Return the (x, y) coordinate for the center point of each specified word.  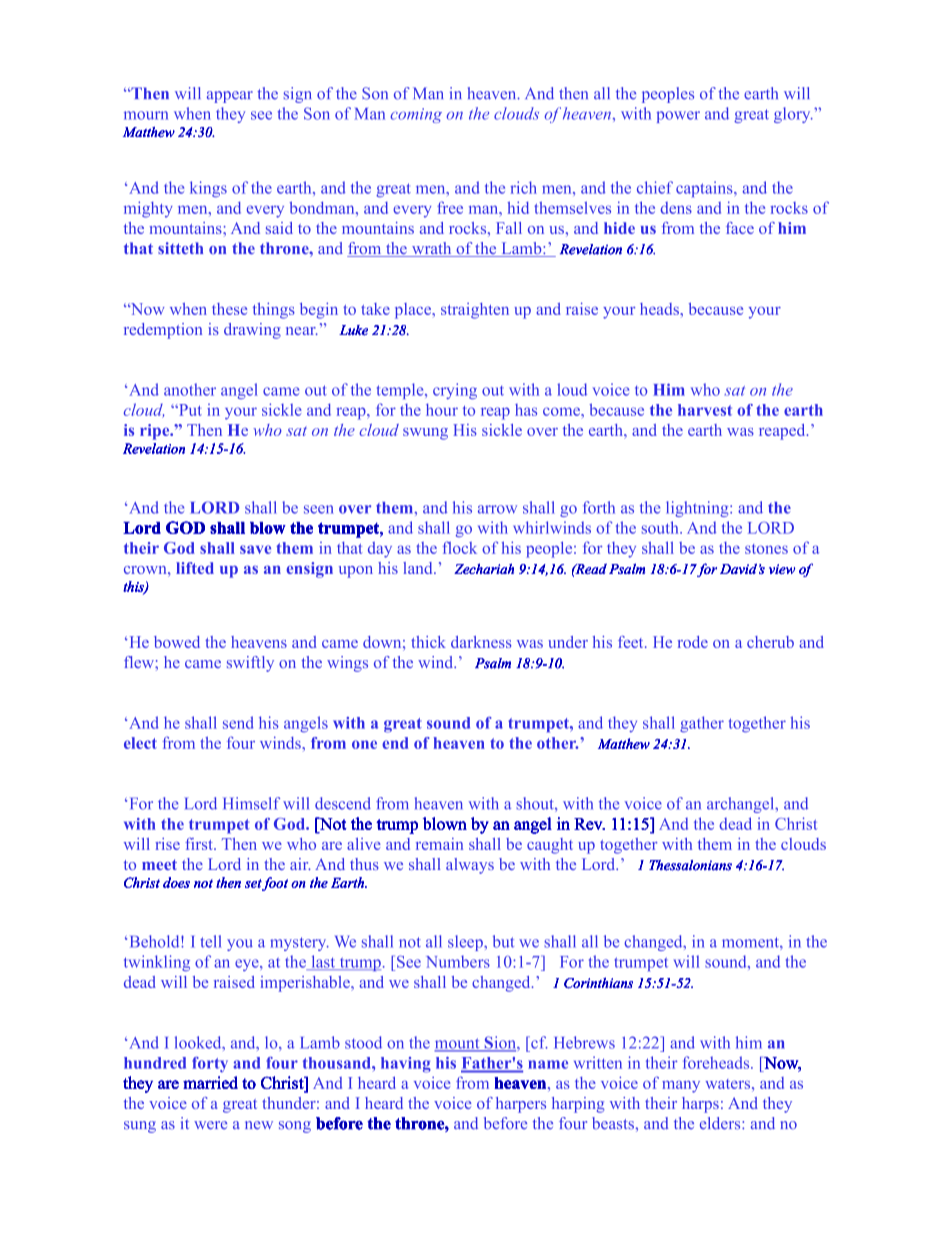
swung (425, 434)
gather (702, 724)
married (210, 1082)
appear (230, 97)
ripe (156, 432)
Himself (251, 803)
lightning (698, 509)
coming (416, 115)
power (678, 117)
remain (439, 844)
